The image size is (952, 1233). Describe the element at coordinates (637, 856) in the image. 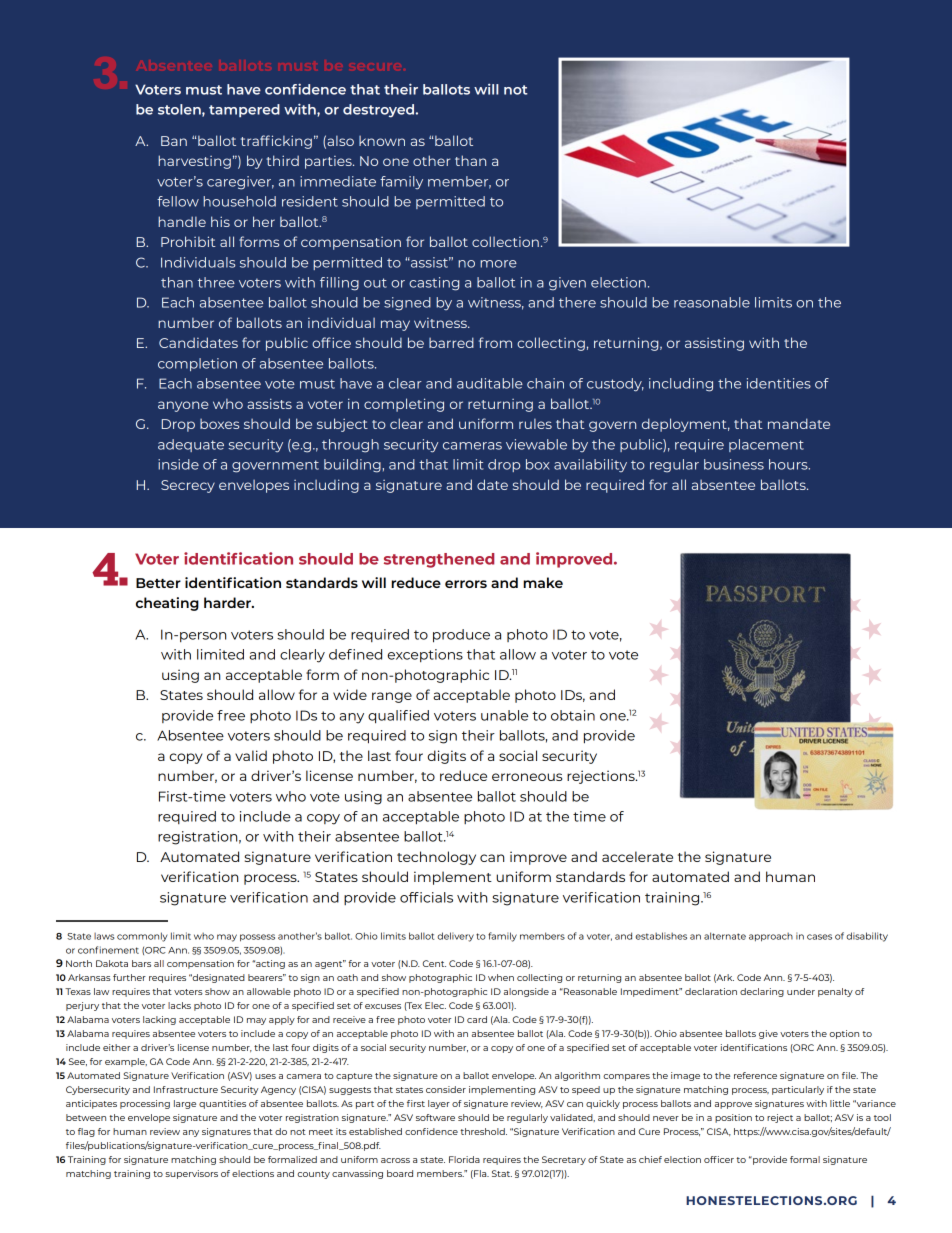

I see `accelerate` at that location.
